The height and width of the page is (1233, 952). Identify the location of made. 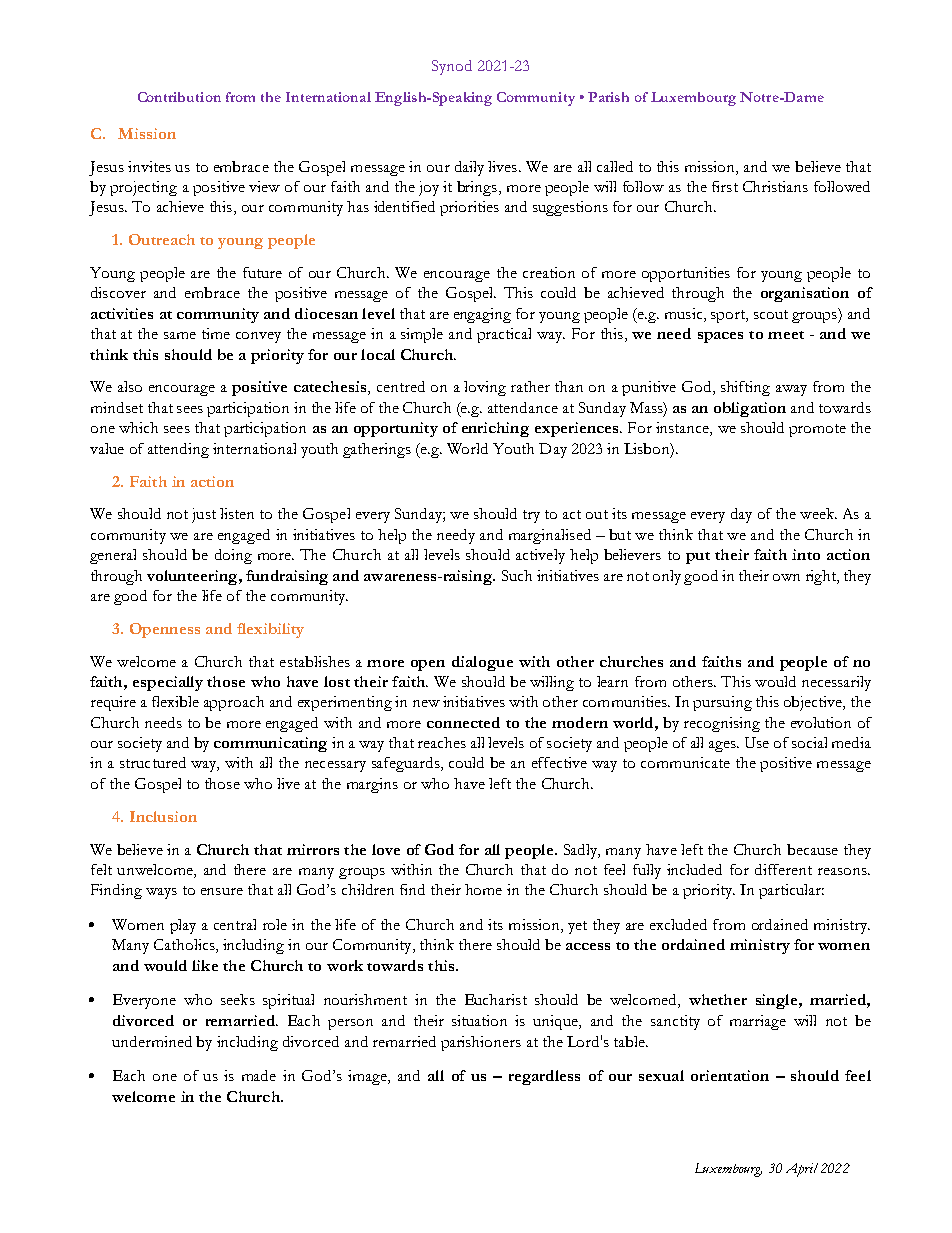
(259, 1075).
